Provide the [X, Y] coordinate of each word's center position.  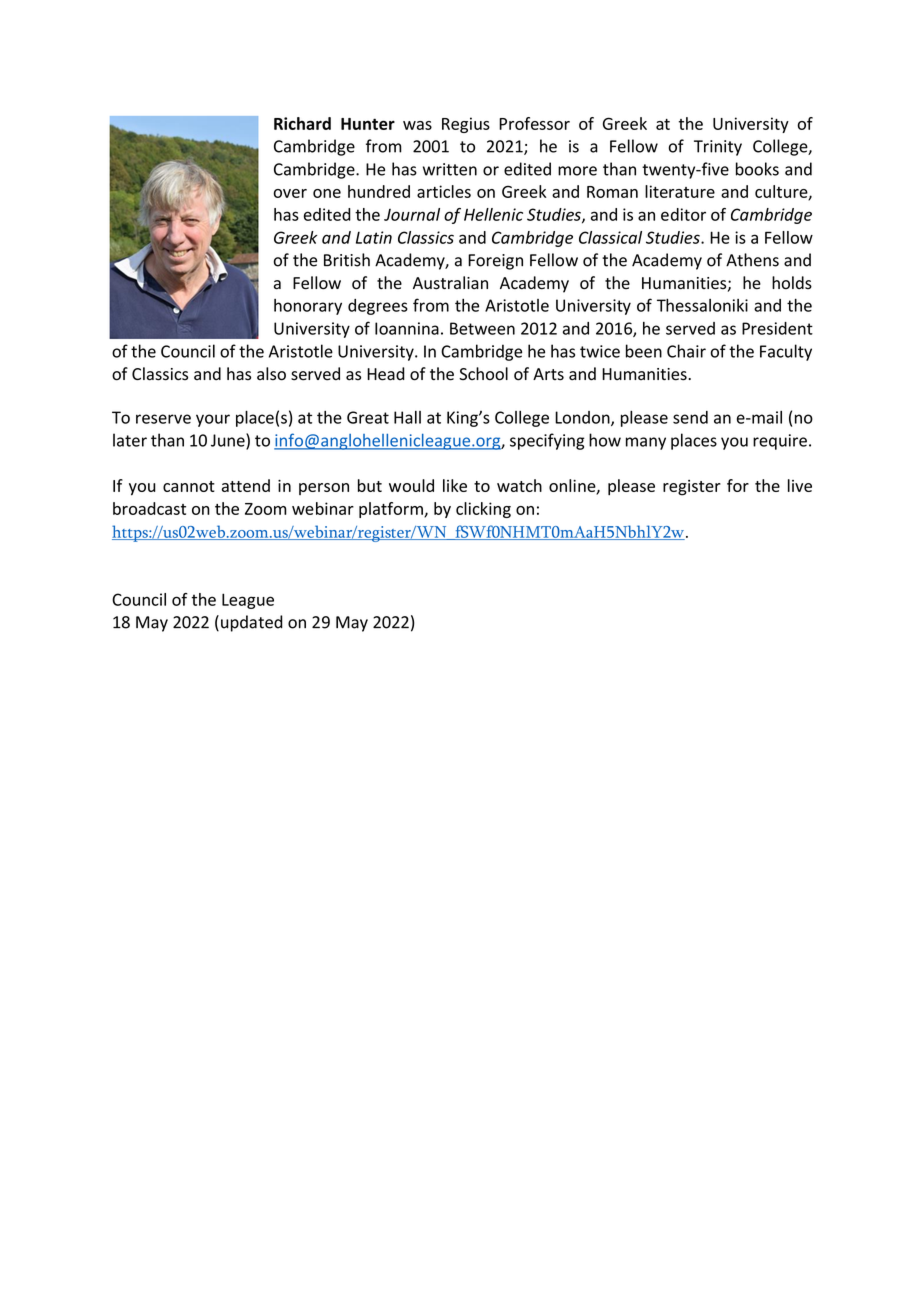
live [800, 485]
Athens [752, 260]
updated [252, 623]
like [455, 485]
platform [392, 510]
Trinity [718, 148]
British [347, 260]
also [271, 374]
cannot [189, 486]
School [483, 374]
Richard [302, 123]
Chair [686, 351]
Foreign [495, 262]
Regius [466, 125]
